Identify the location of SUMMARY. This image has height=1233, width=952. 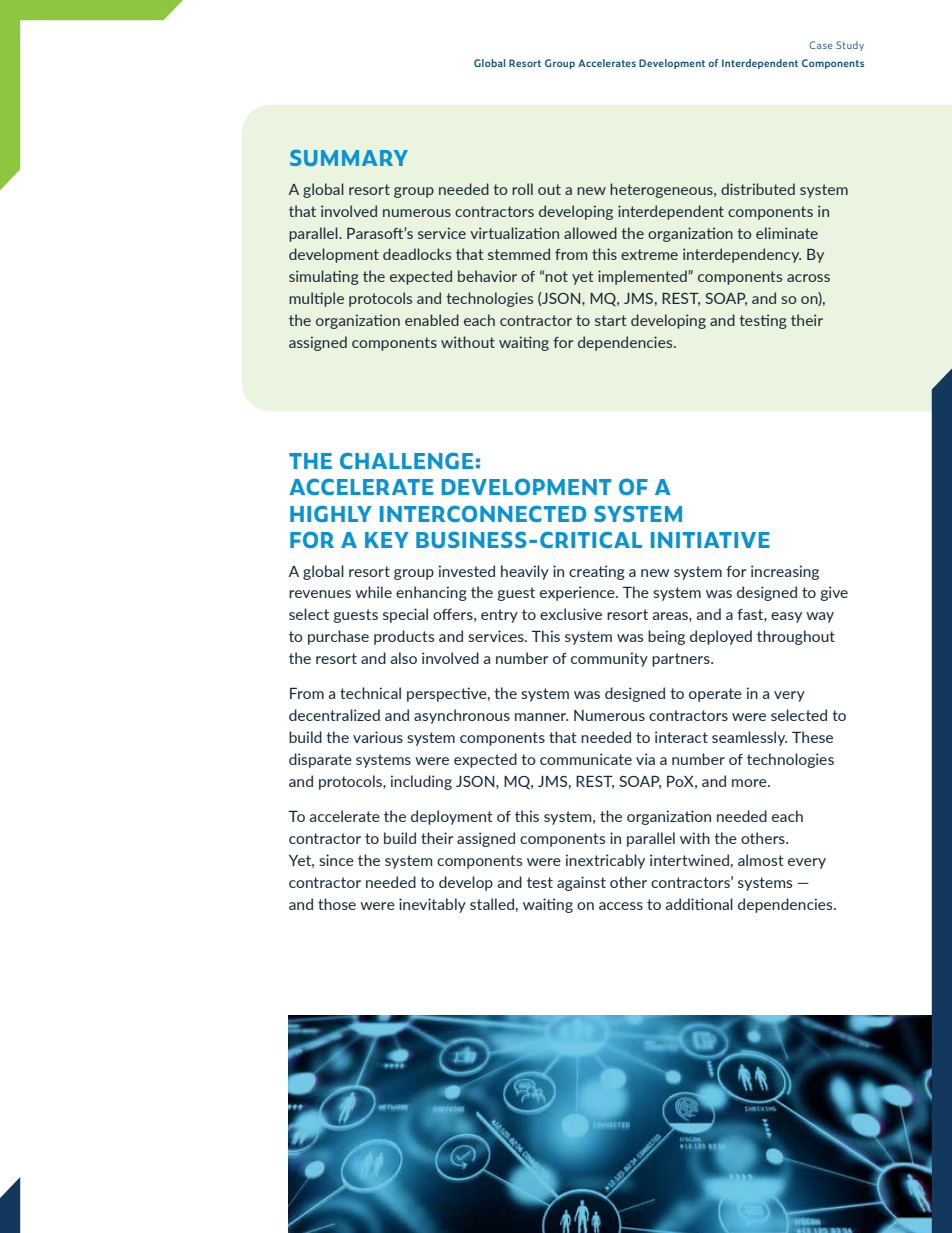
(349, 158).
